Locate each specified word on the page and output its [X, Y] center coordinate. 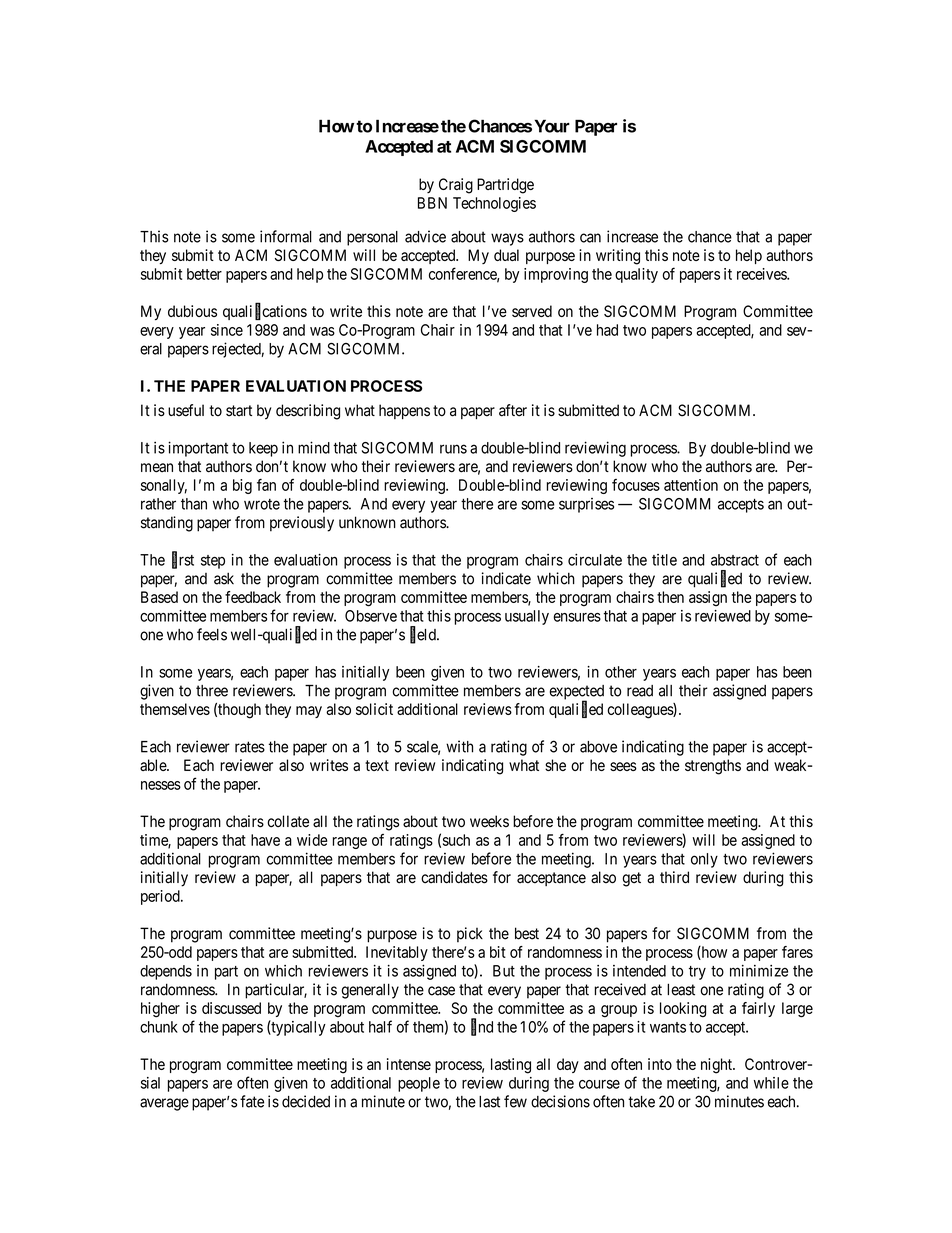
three [212, 691]
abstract [735, 560]
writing [618, 257]
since [227, 330]
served [532, 311]
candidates [454, 877]
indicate [506, 578]
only [704, 860]
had [607, 330]
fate [252, 1101]
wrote [262, 504]
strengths [713, 767]
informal [286, 236]
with [459, 746]
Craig [456, 186]
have [265, 840]
